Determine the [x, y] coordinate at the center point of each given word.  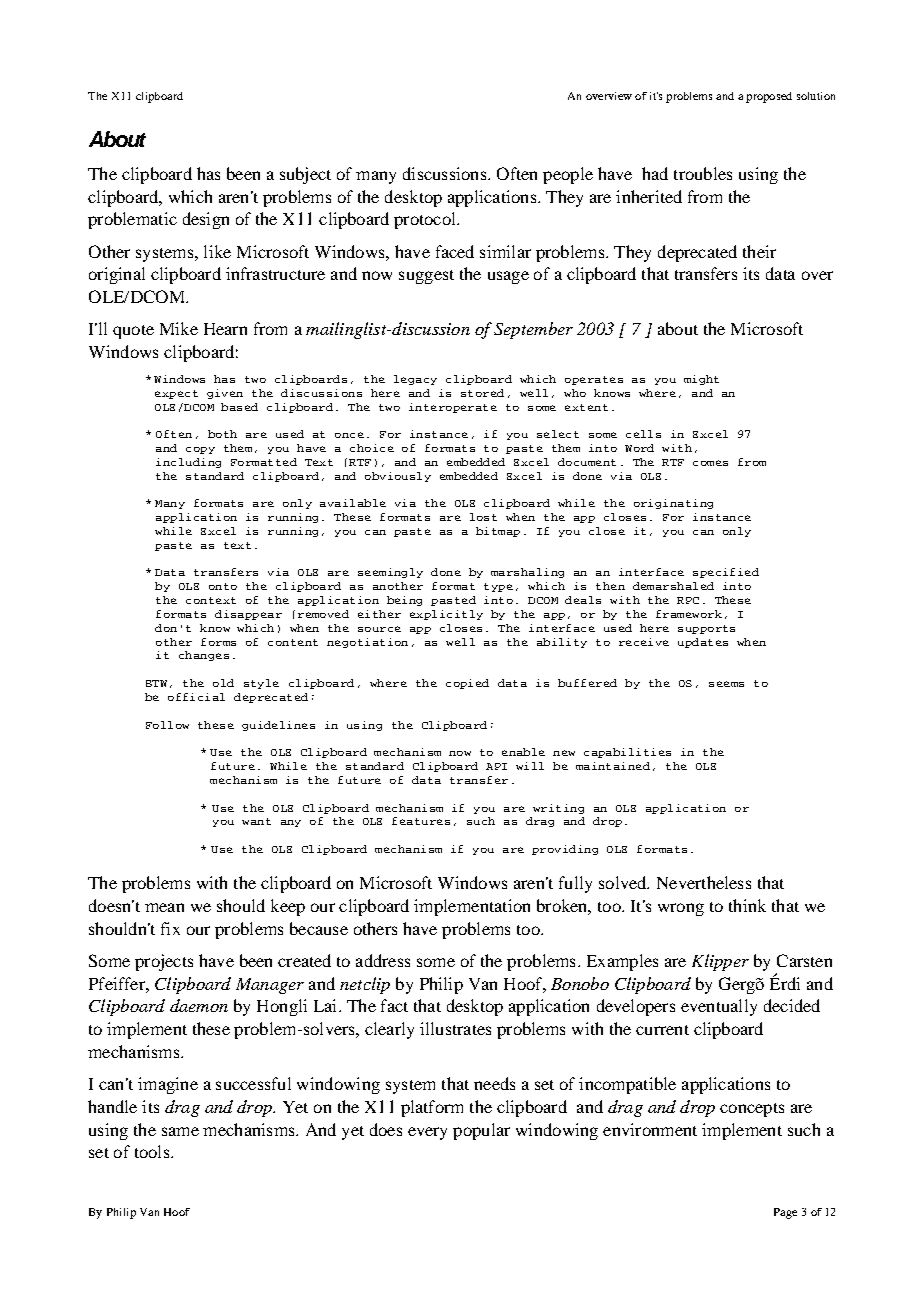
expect [176, 394]
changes [204, 656]
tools [153, 1151]
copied [467, 684]
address [383, 960]
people [568, 175]
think [747, 905]
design [206, 220]
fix [170, 928]
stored [482, 393]
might [701, 380]
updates [703, 643]
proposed [769, 97]
